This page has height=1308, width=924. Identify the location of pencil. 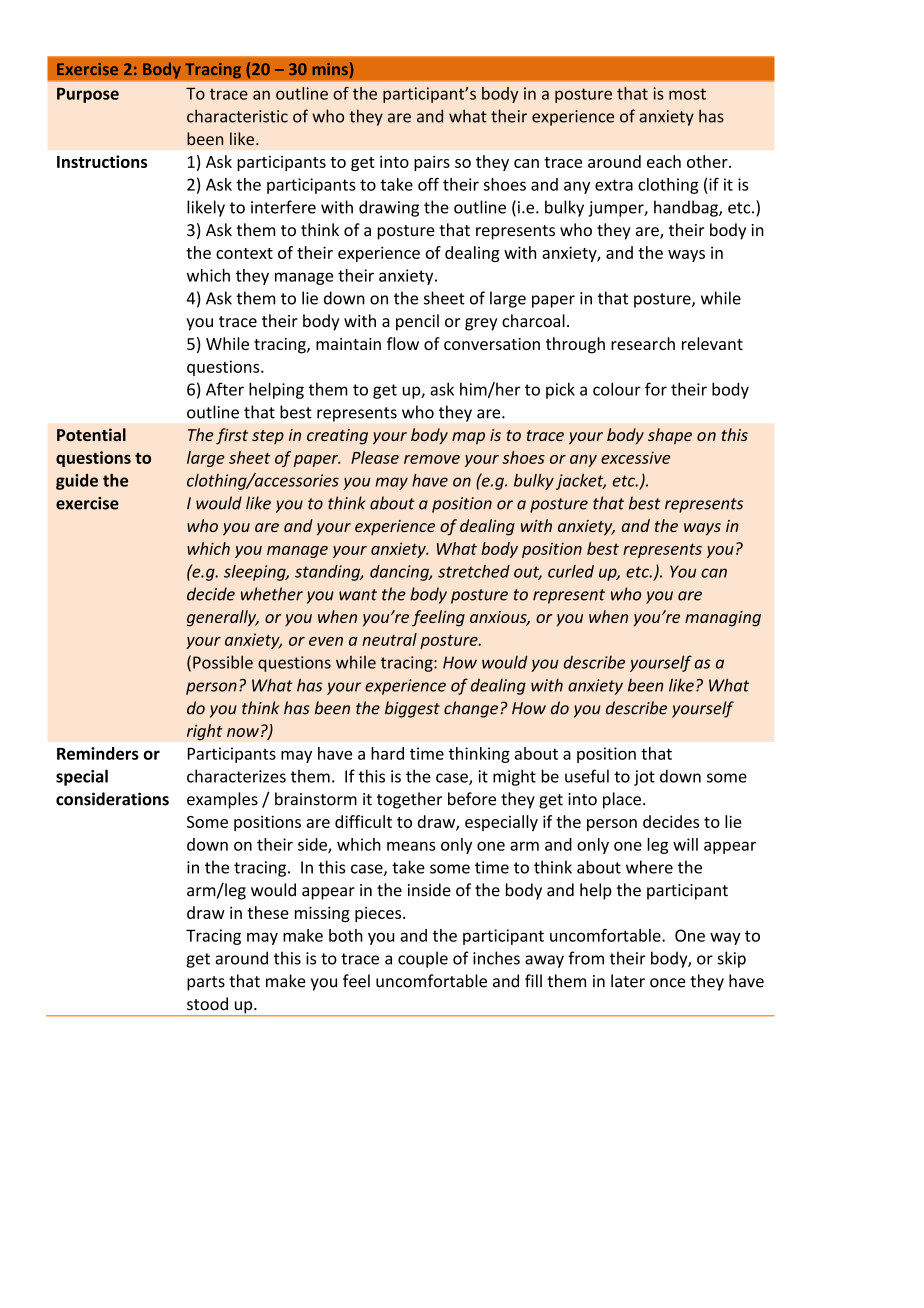
(417, 322).
